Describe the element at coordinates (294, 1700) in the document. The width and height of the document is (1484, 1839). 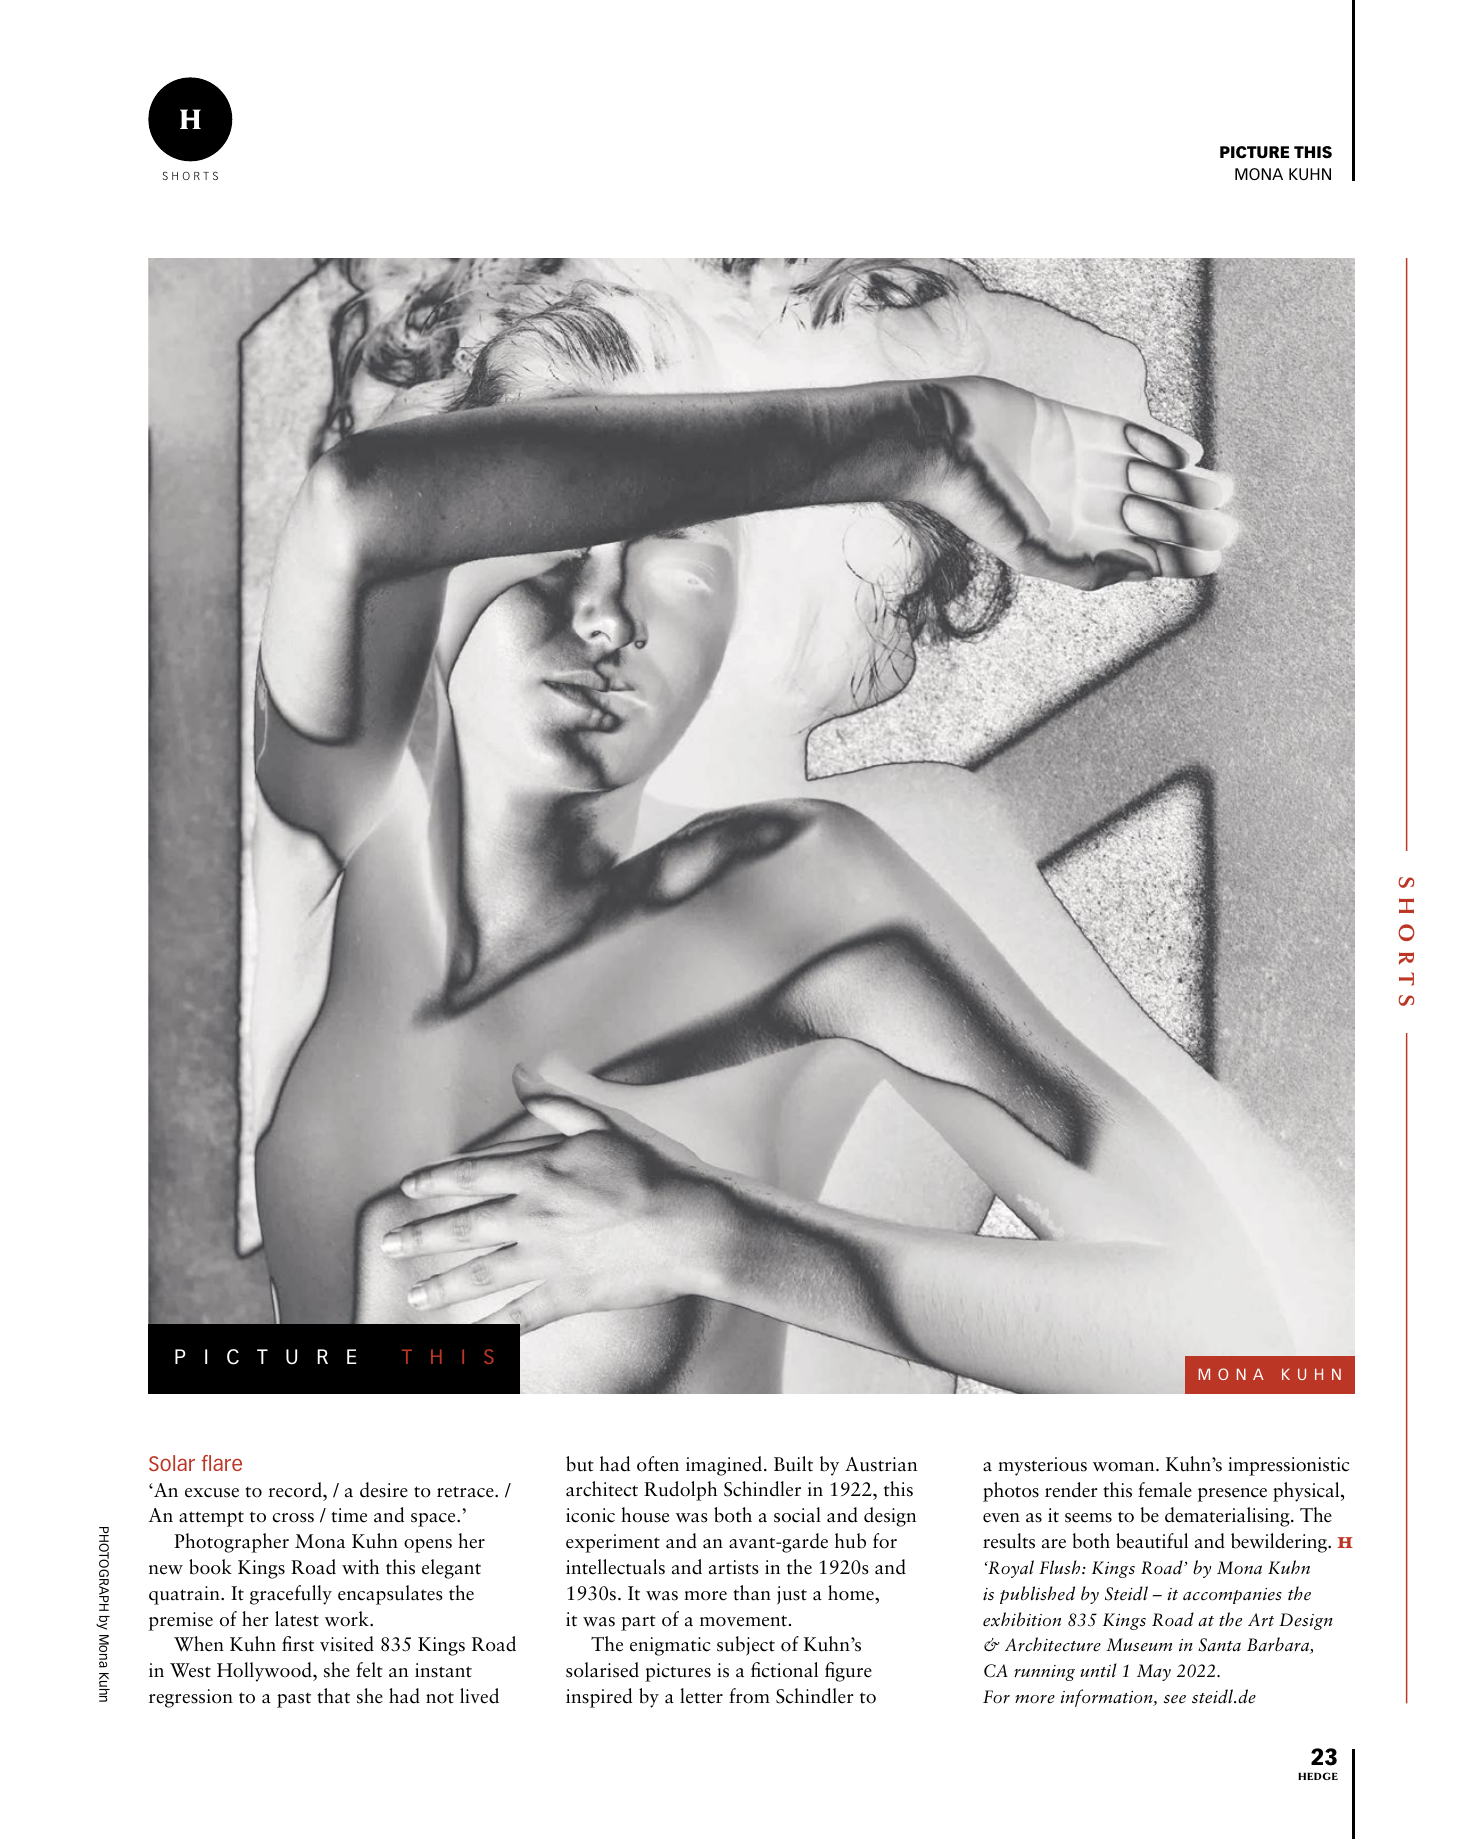
I see `past` at that location.
